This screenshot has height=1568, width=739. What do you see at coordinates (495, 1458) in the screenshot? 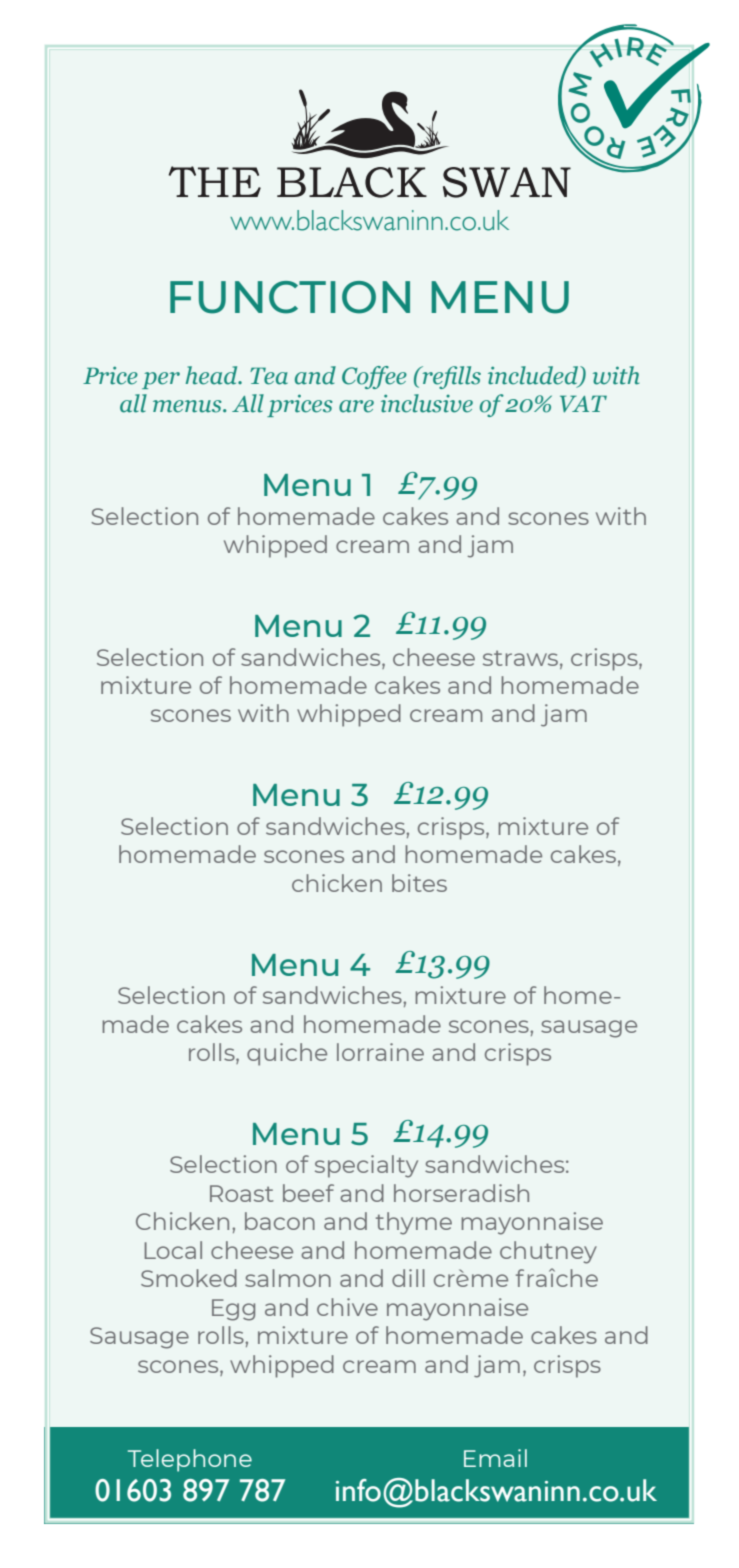
I see `Email` at bounding box center [495, 1458].
